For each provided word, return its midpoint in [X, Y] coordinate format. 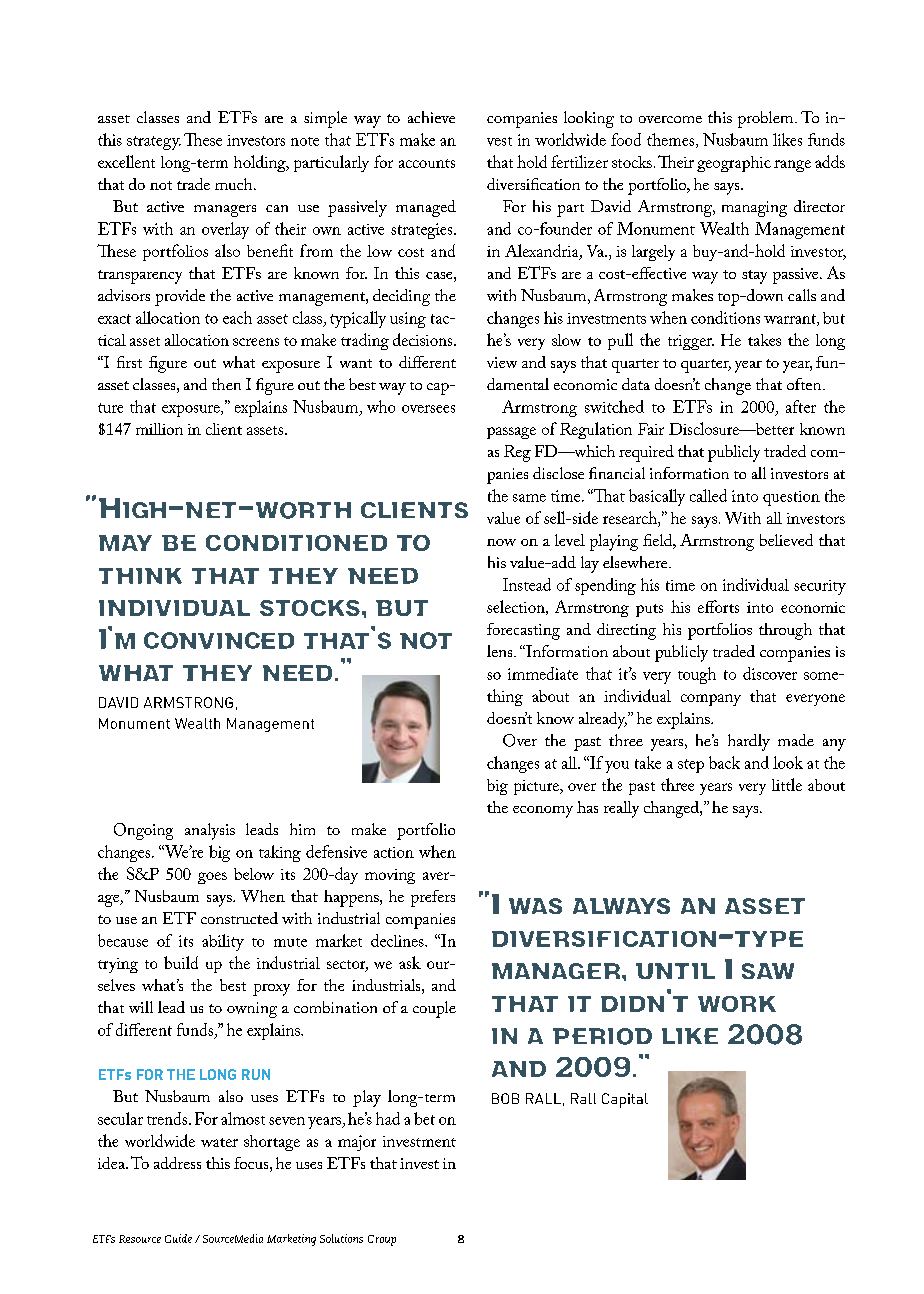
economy [543, 812]
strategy [154, 143]
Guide [178, 1238]
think [140, 576]
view [502, 362]
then [226, 384]
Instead [527, 584]
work [737, 1004]
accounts [427, 163]
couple [434, 1009]
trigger [691, 342]
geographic [734, 164]
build [181, 962]
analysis [210, 831]
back [724, 762]
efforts [718, 606]
